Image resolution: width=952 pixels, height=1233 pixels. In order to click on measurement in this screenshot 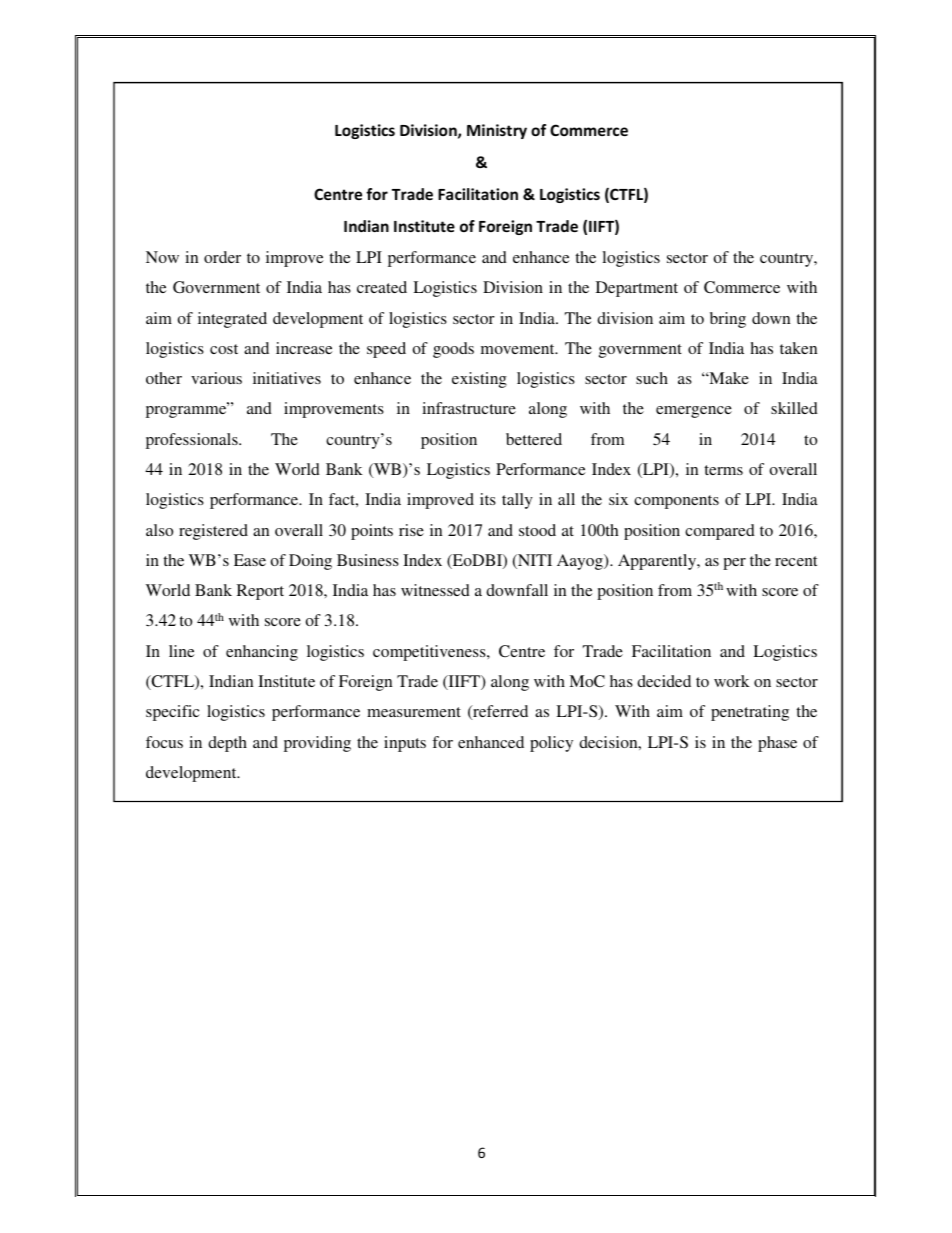, I will do `click(414, 712)`.
